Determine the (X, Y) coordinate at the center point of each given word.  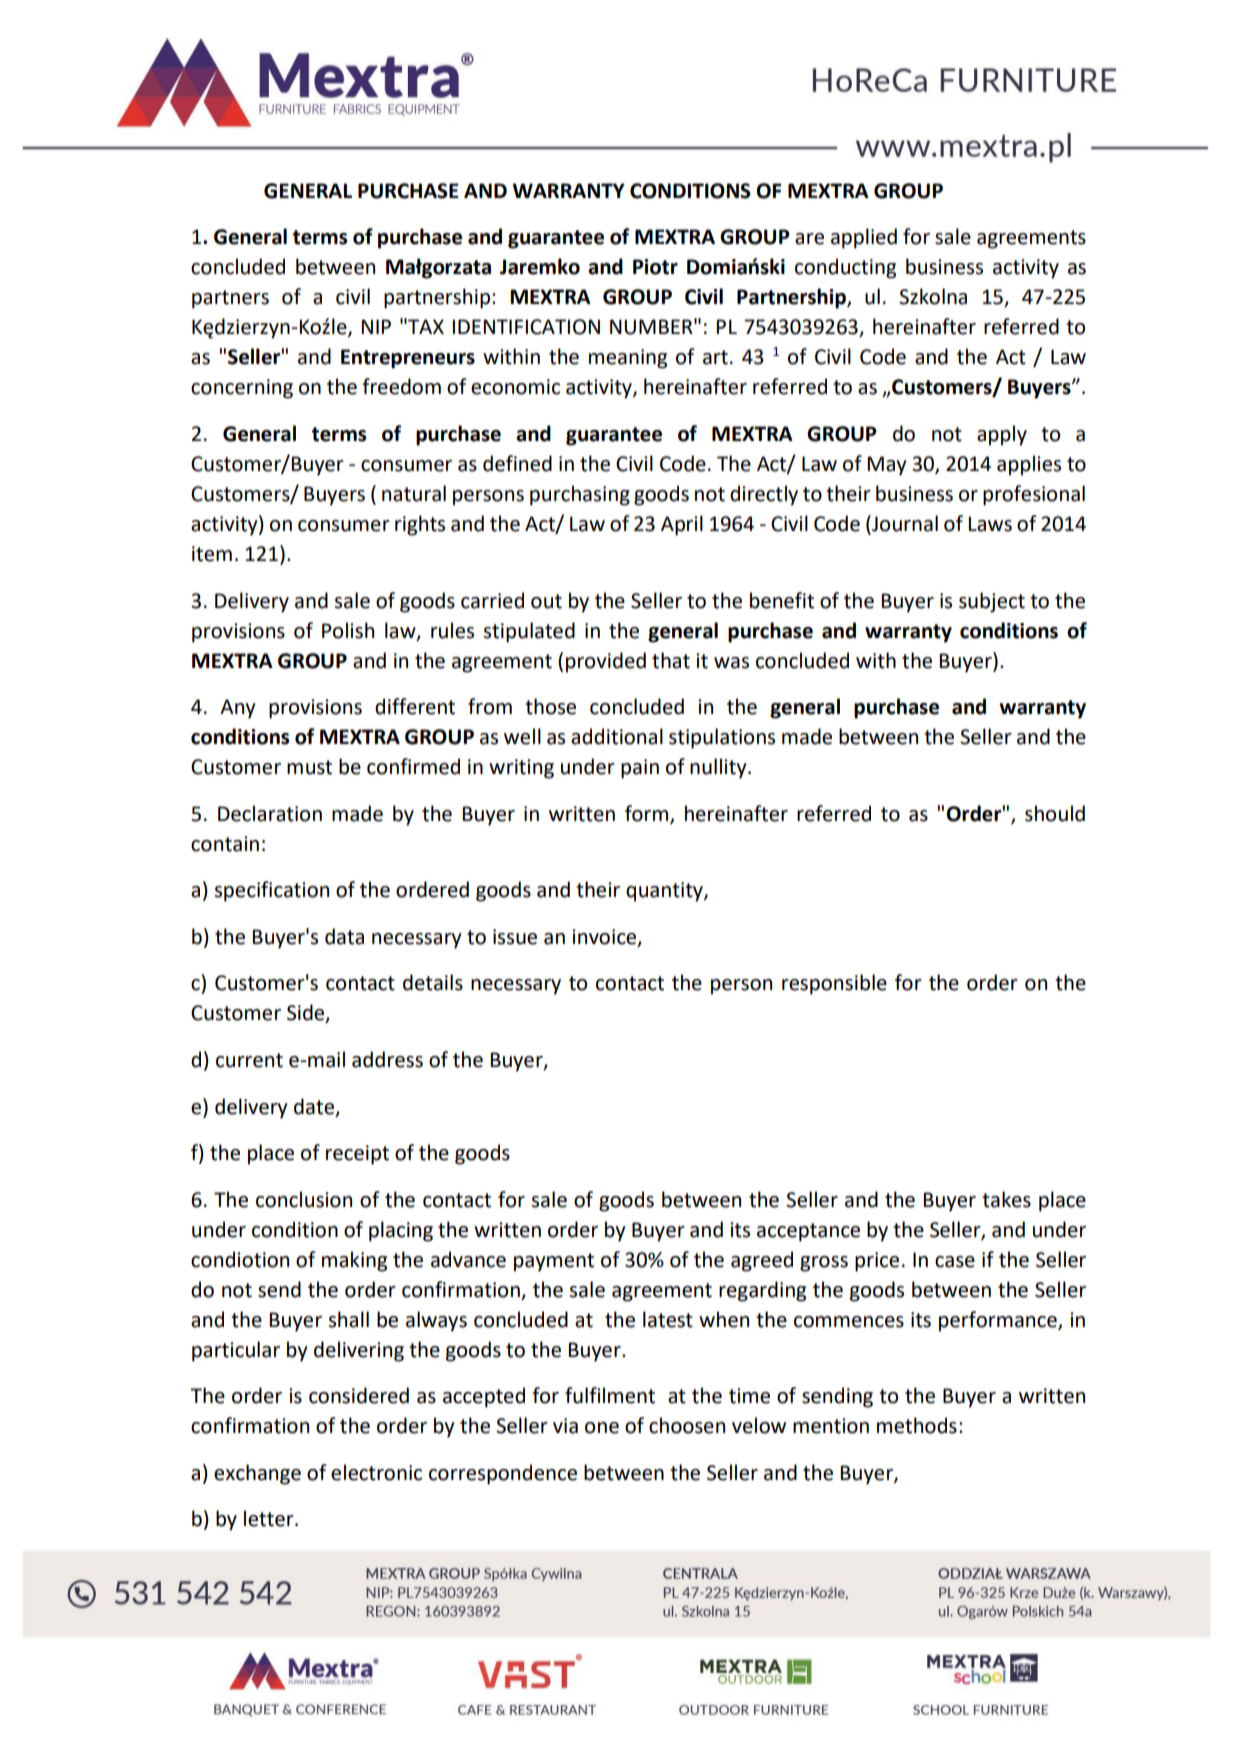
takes (1006, 1199)
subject (992, 602)
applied (864, 238)
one (602, 1428)
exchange (257, 1474)
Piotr (655, 267)
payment (554, 1262)
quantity (665, 892)
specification (272, 891)
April (682, 525)
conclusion (304, 1199)
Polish (348, 630)
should (1055, 813)
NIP (376, 326)
